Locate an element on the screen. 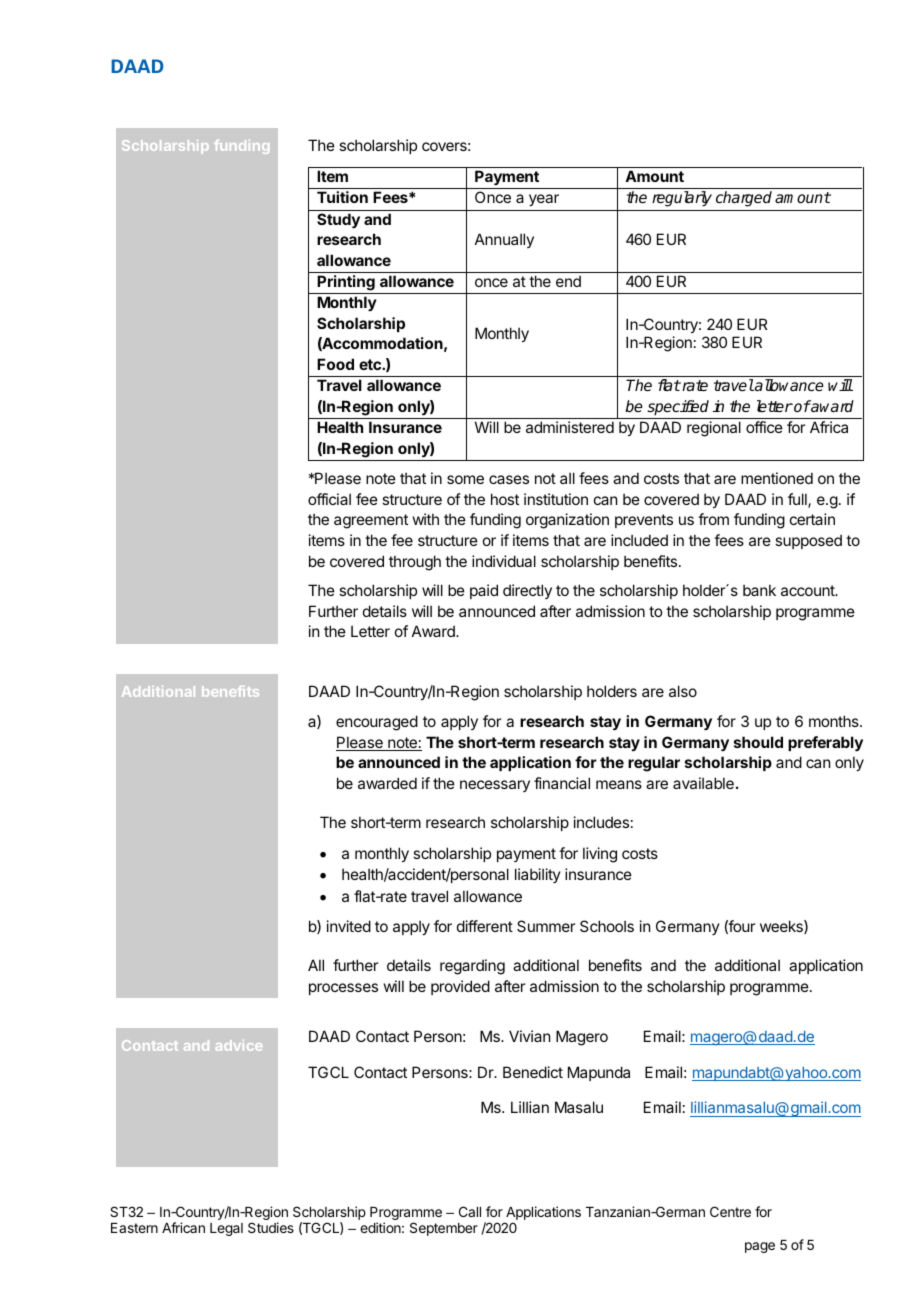 The height and width of the screenshot is (1308, 924). bank is located at coordinates (759, 590).
